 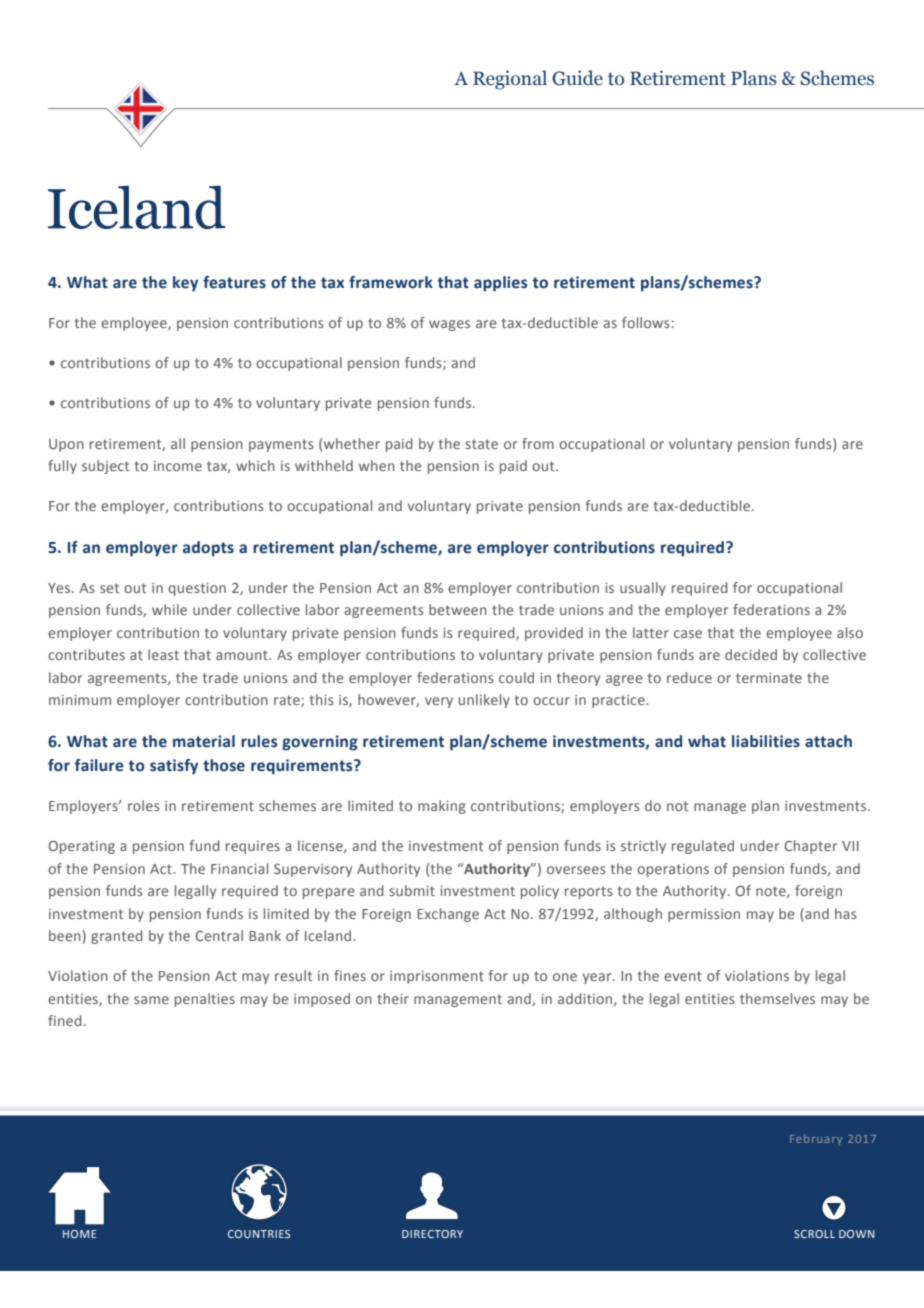 I want to click on key, so click(x=185, y=284).
